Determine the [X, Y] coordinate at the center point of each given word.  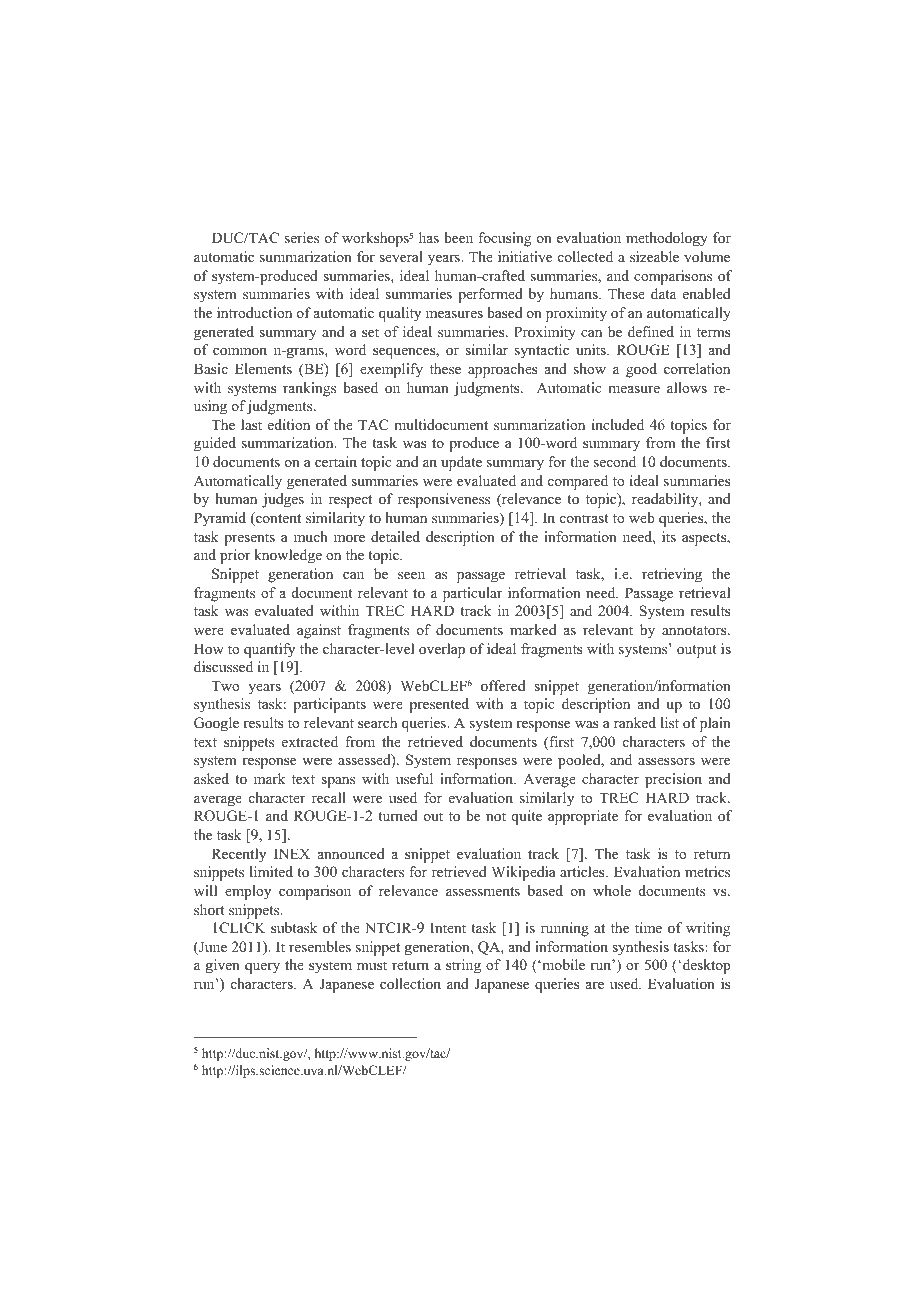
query [262, 968]
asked [211, 778]
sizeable [654, 256]
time [648, 927]
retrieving [672, 575]
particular [472, 594]
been [458, 237]
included [618, 424]
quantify [269, 650]
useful [414, 778]
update [461, 463]
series [302, 237]
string [463, 966]
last [251, 424]
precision [673, 780]
